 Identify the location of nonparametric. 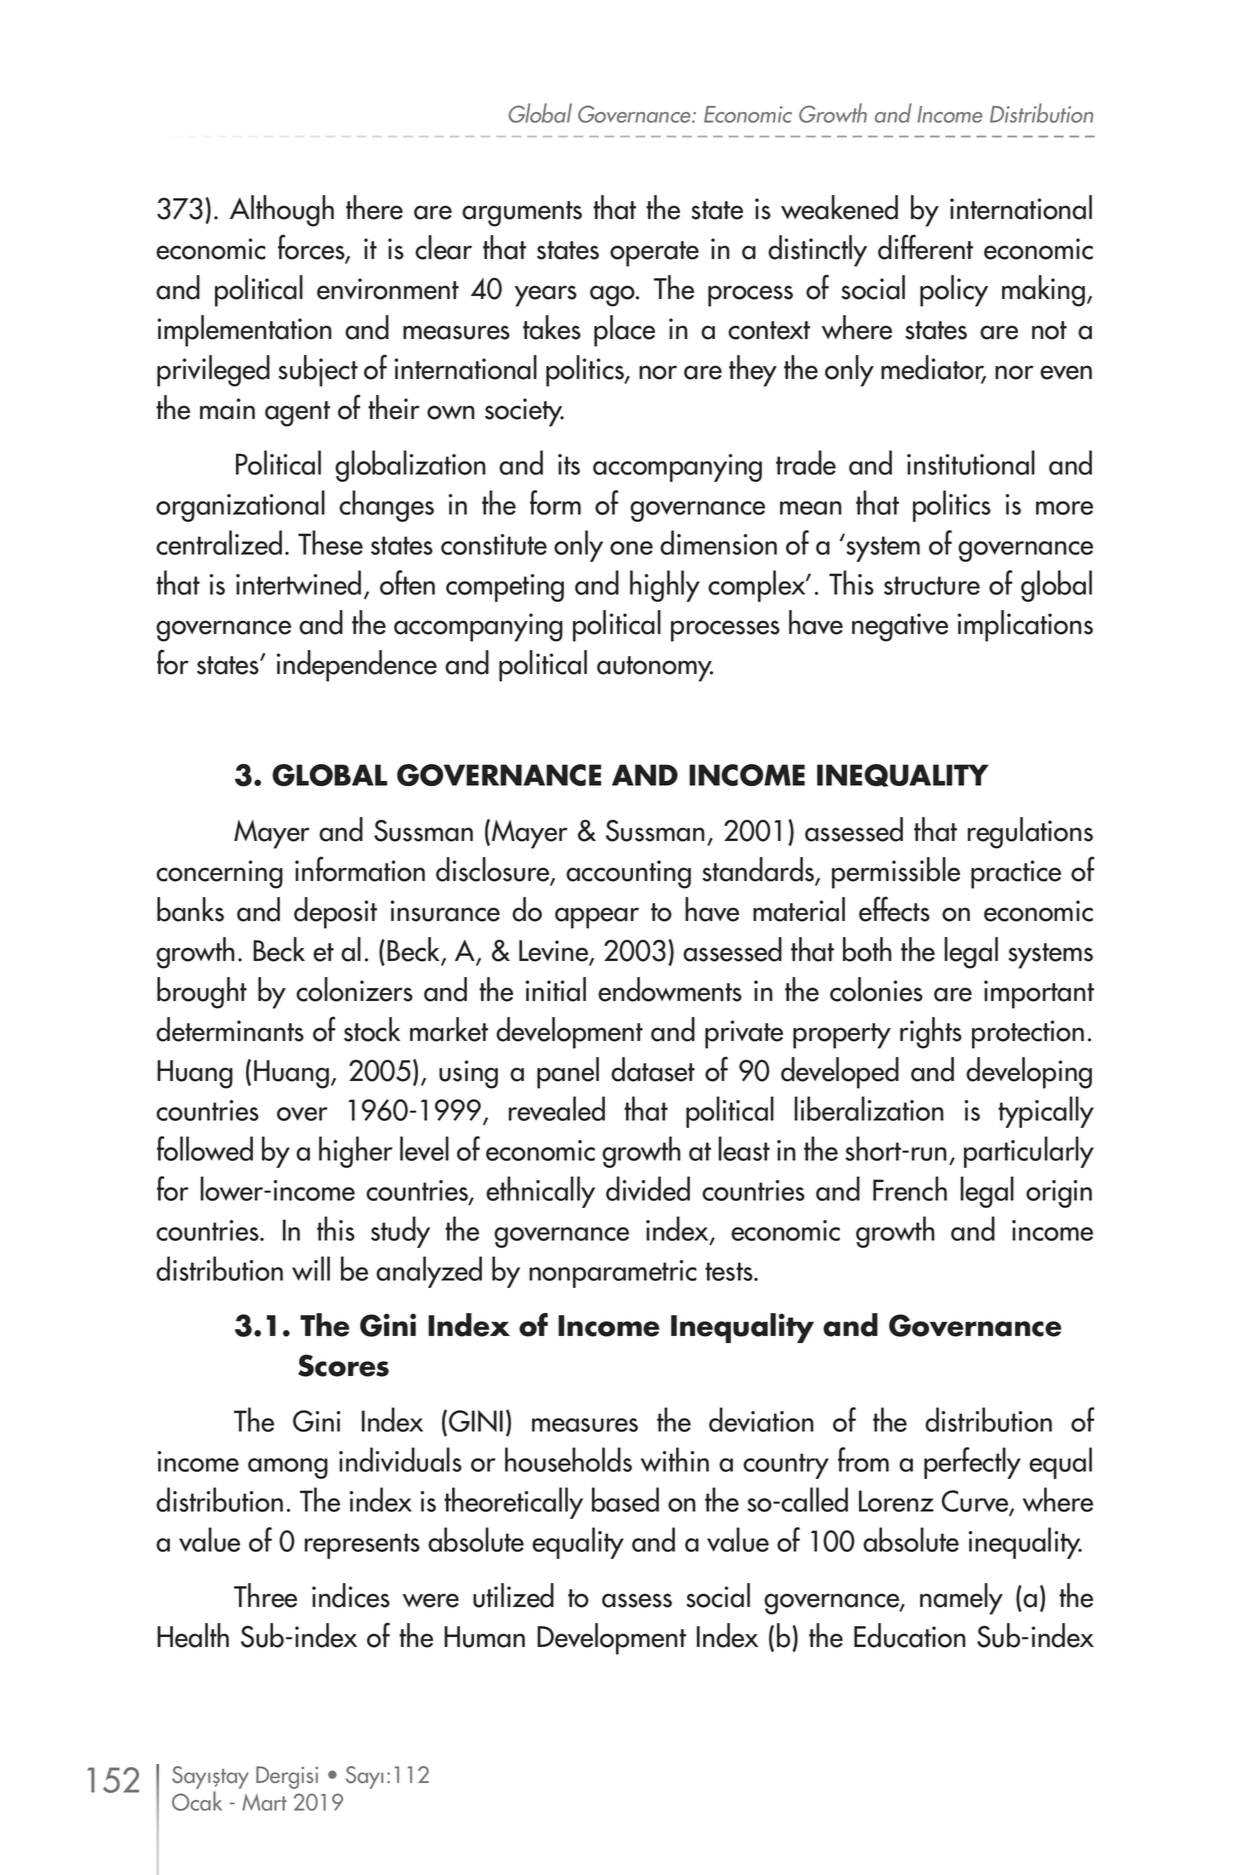
(613, 1274).
